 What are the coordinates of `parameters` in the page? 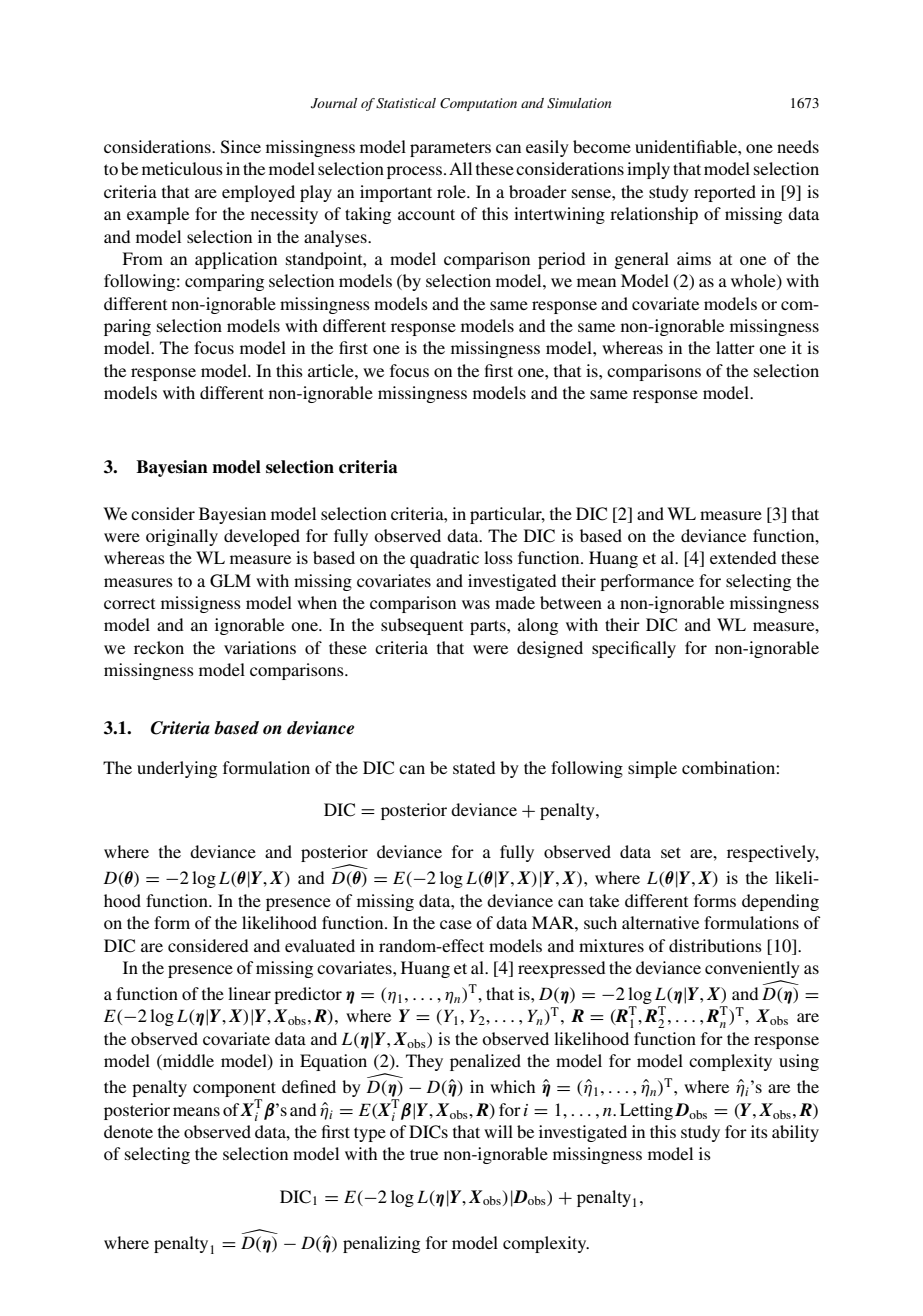 It's located at (450, 149).
